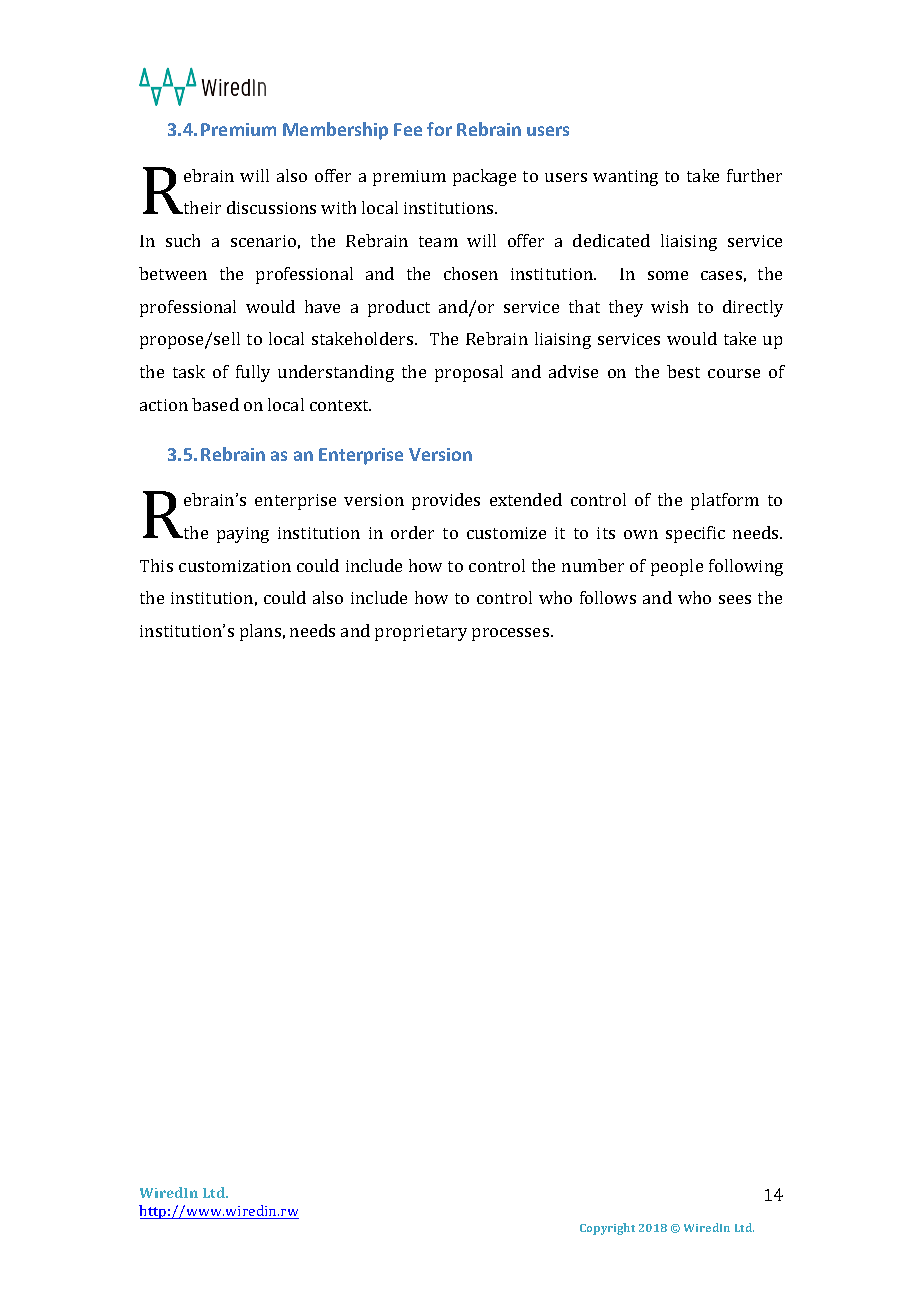 This document has height=1308, width=924. I want to click on their, so click(201, 207).
